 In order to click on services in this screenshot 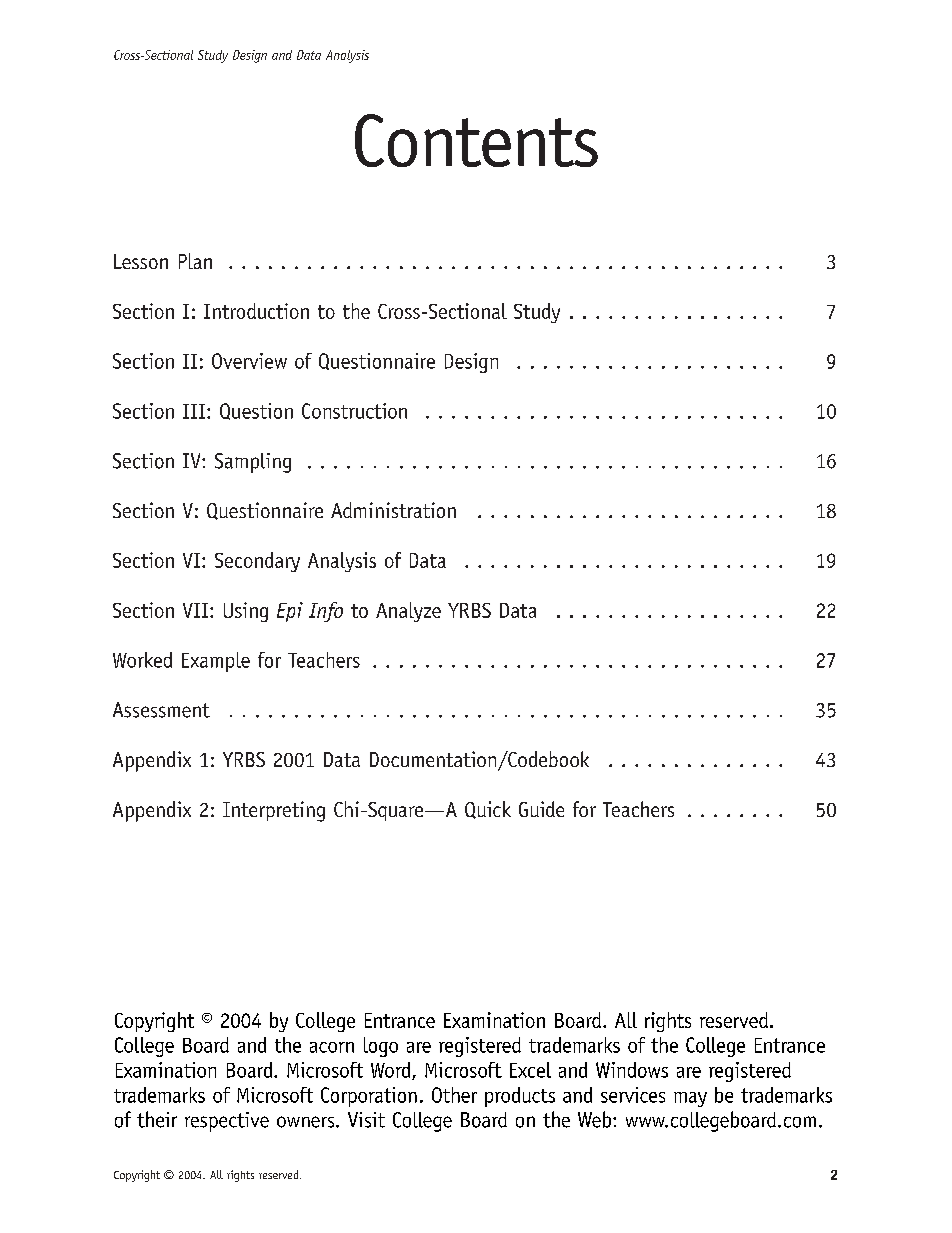, I will do `click(633, 1095)`.
